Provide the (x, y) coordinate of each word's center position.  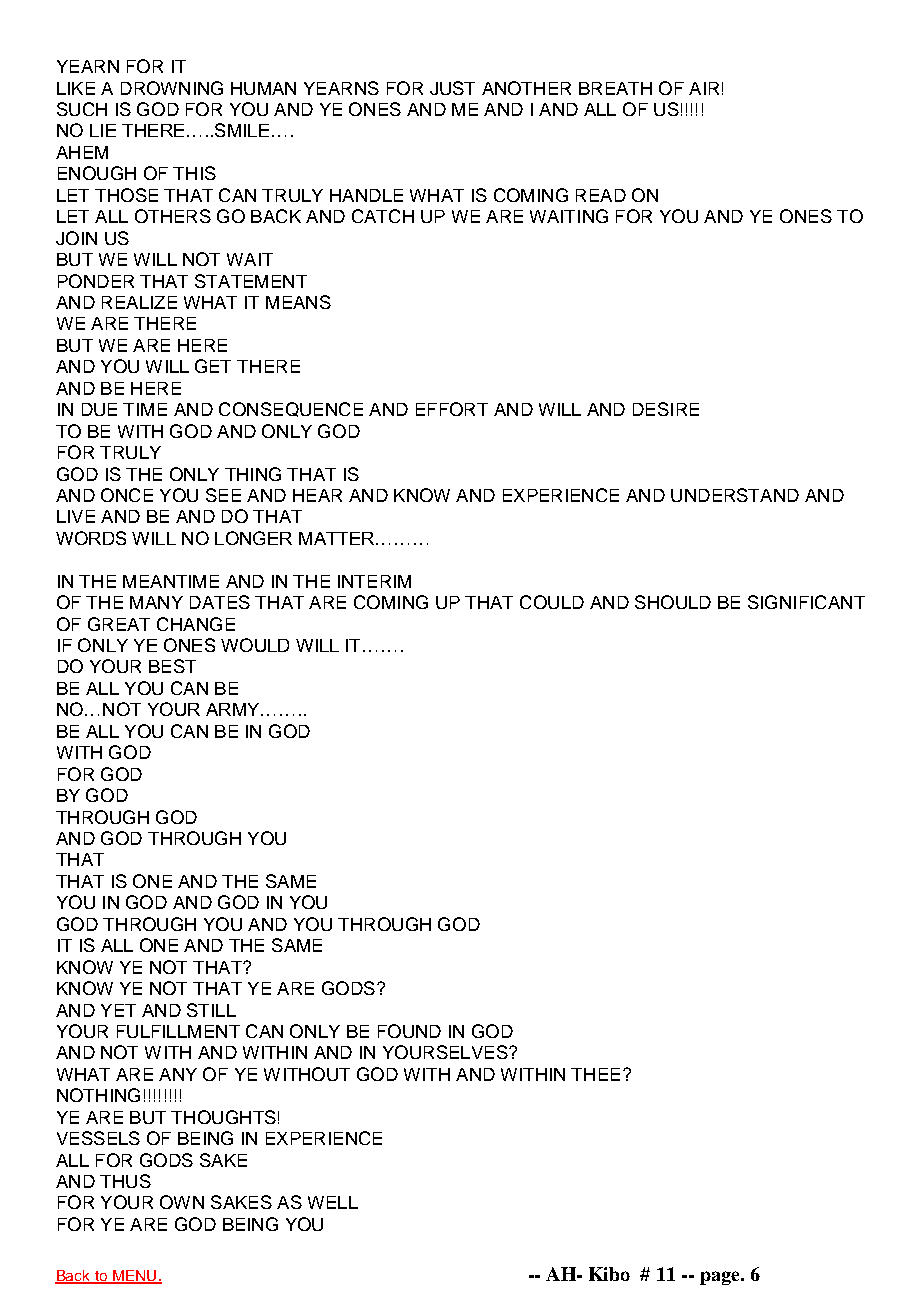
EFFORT (452, 409)
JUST (452, 88)
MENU (135, 1276)
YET (118, 1010)
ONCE (127, 495)
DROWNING (172, 88)
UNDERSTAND (735, 495)
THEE (595, 1074)
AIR (704, 88)
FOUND (409, 1031)
